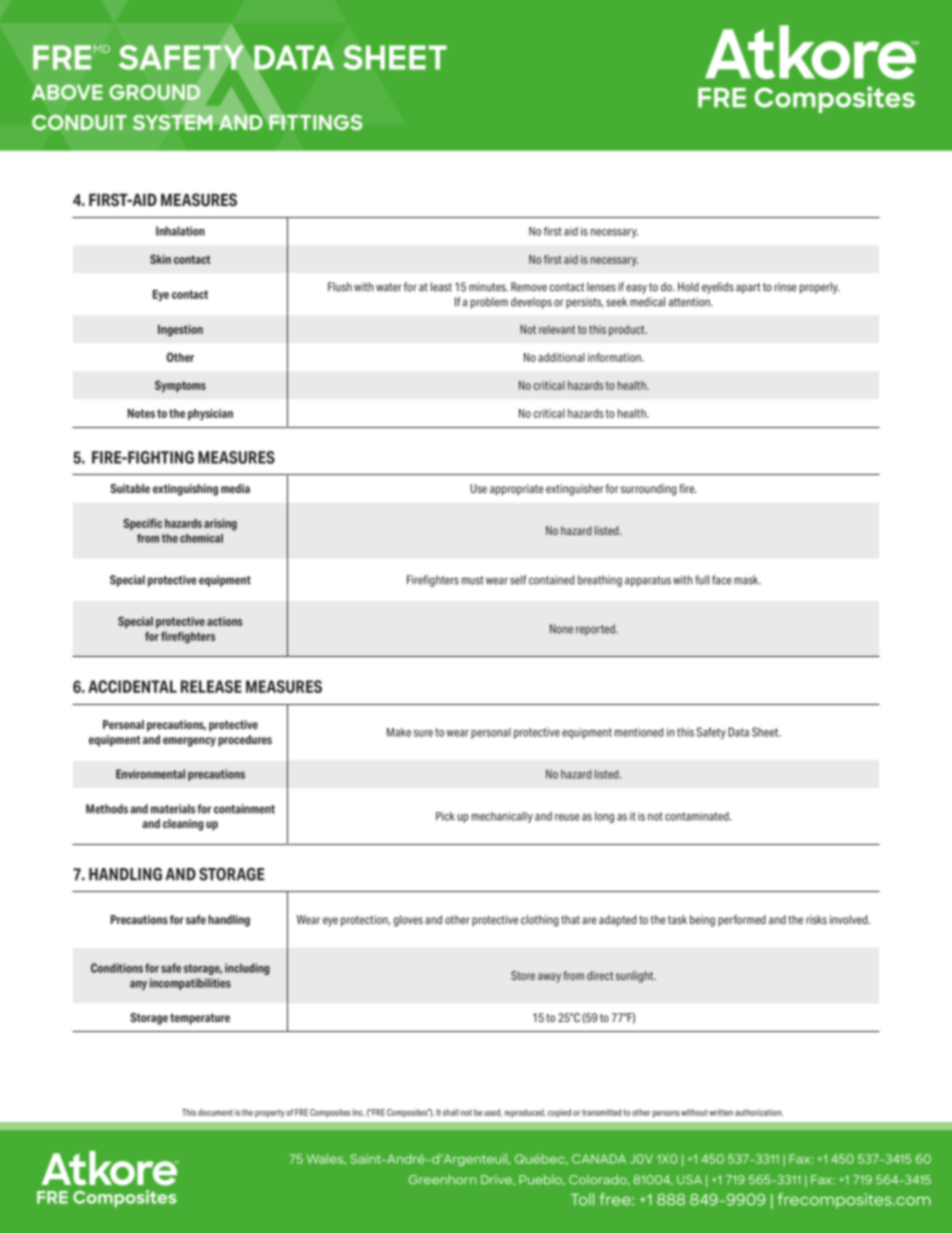 This screenshot has height=1233, width=952. What do you see at coordinates (473, 580) in the screenshot?
I see `must` at bounding box center [473, 580].
